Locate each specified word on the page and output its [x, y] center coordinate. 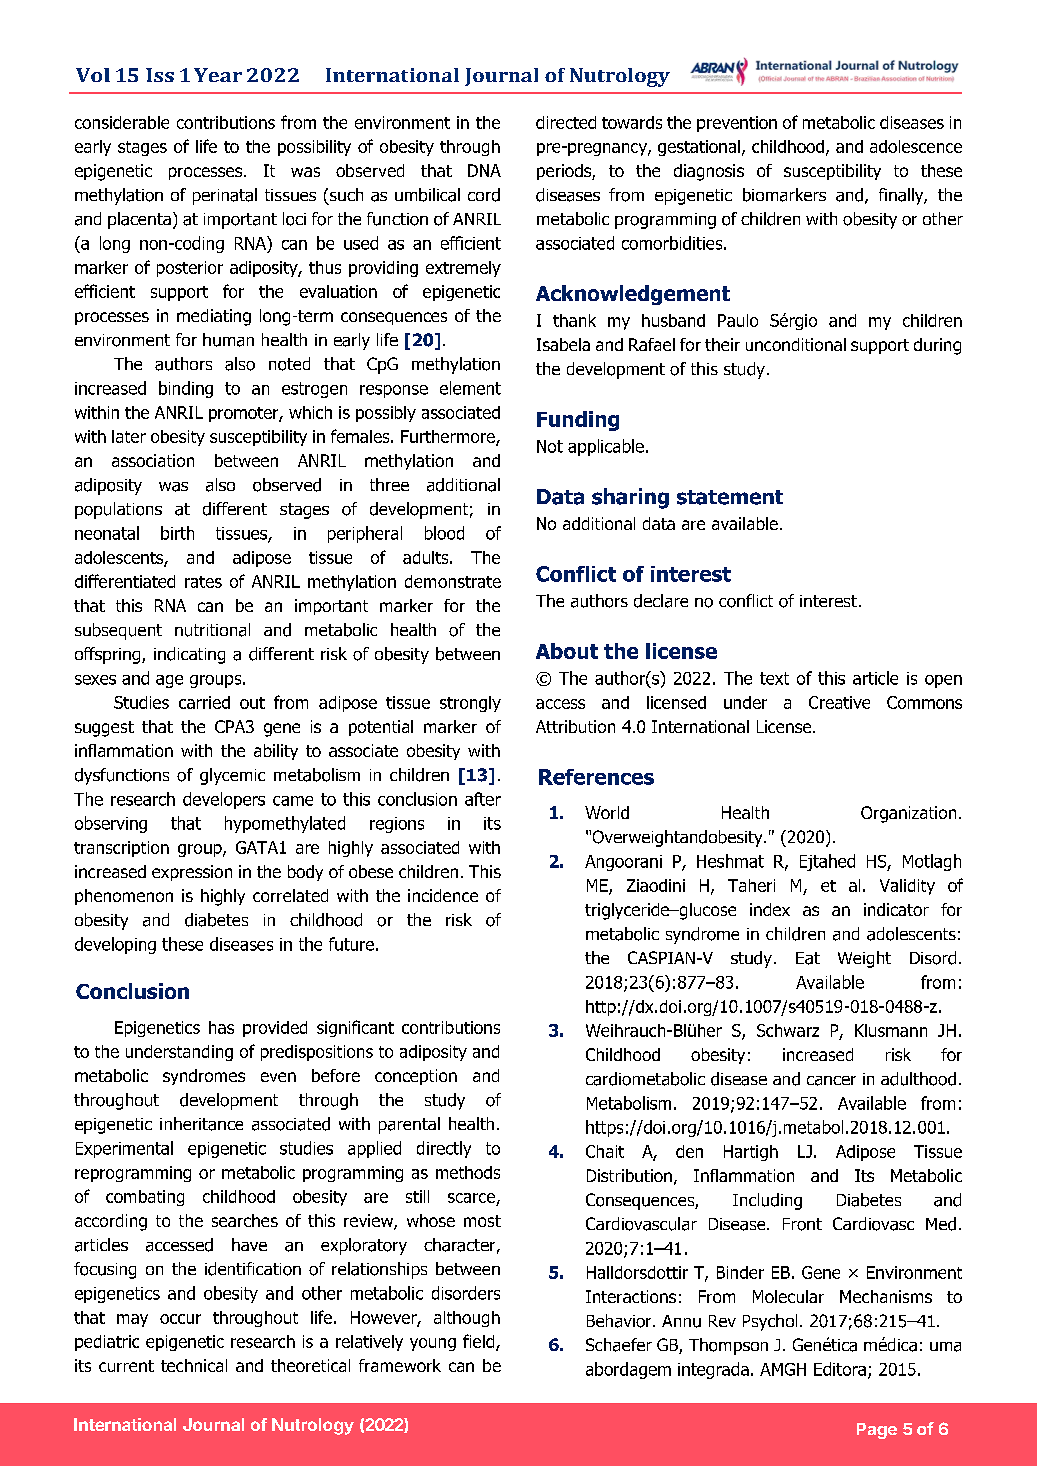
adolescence [916, 146]
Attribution [575, 726]
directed [566, 122]
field [480, 1342]
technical [194, 1365]
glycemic [232, 776]
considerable [122, 122]
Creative [839, 702]
